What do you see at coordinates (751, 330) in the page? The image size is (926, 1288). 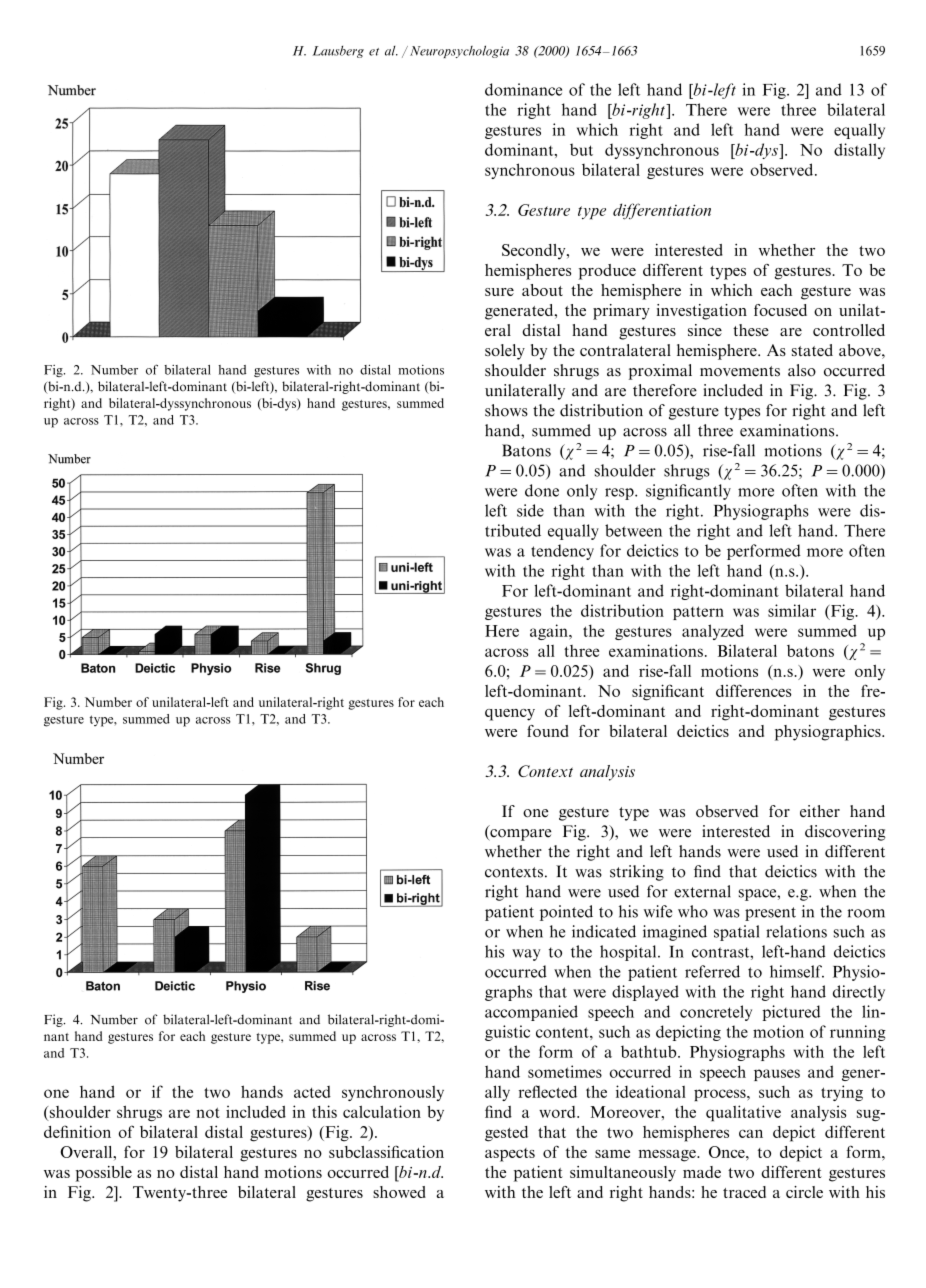 I see `these` at bounding box center [751, 330].
